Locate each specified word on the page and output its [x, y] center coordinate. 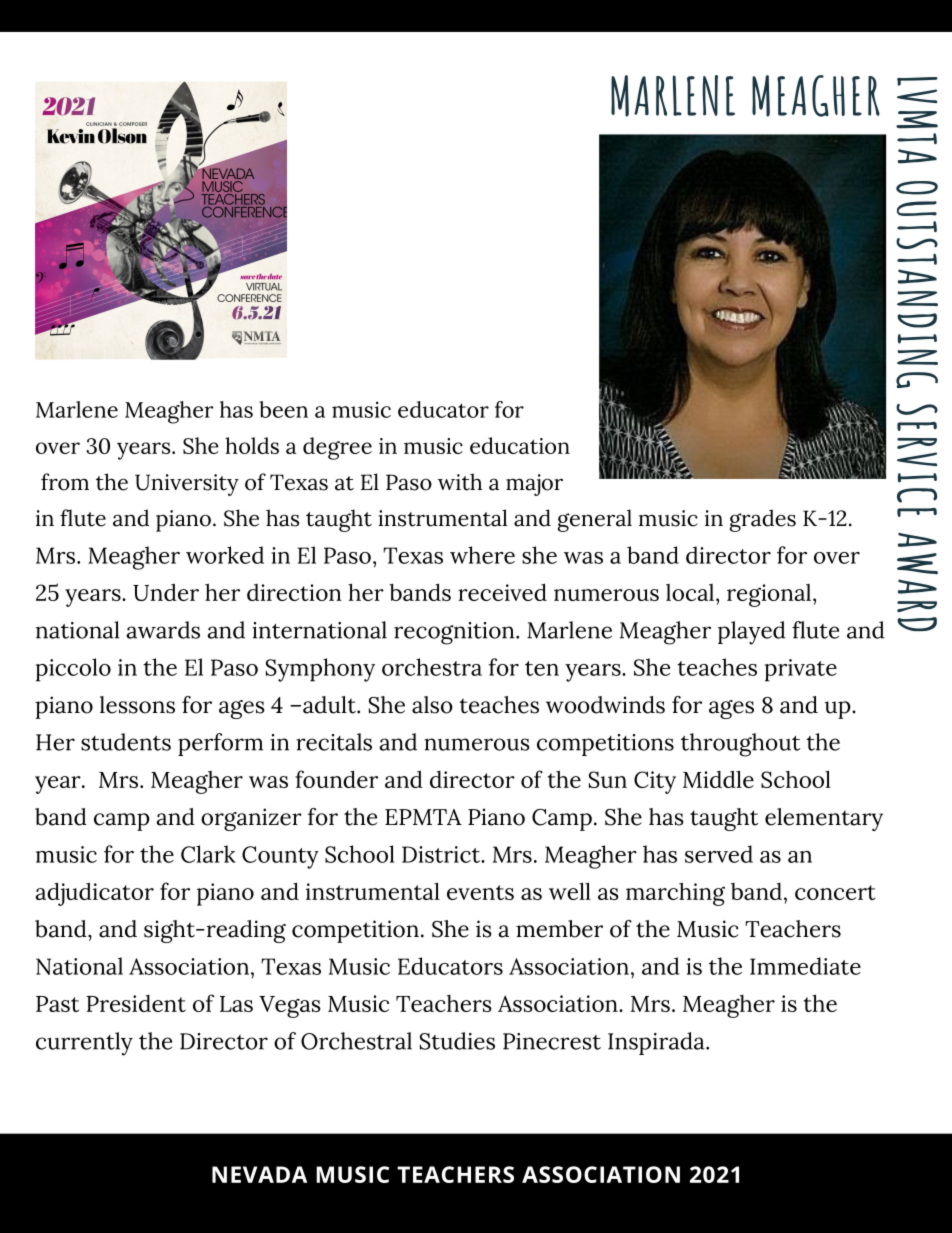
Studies [457, 1041]
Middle [718, 779]
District [442, 854]
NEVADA [259, 1174]
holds [252, 445]
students [126, 742]
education [520, 445]
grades [763, 520]
